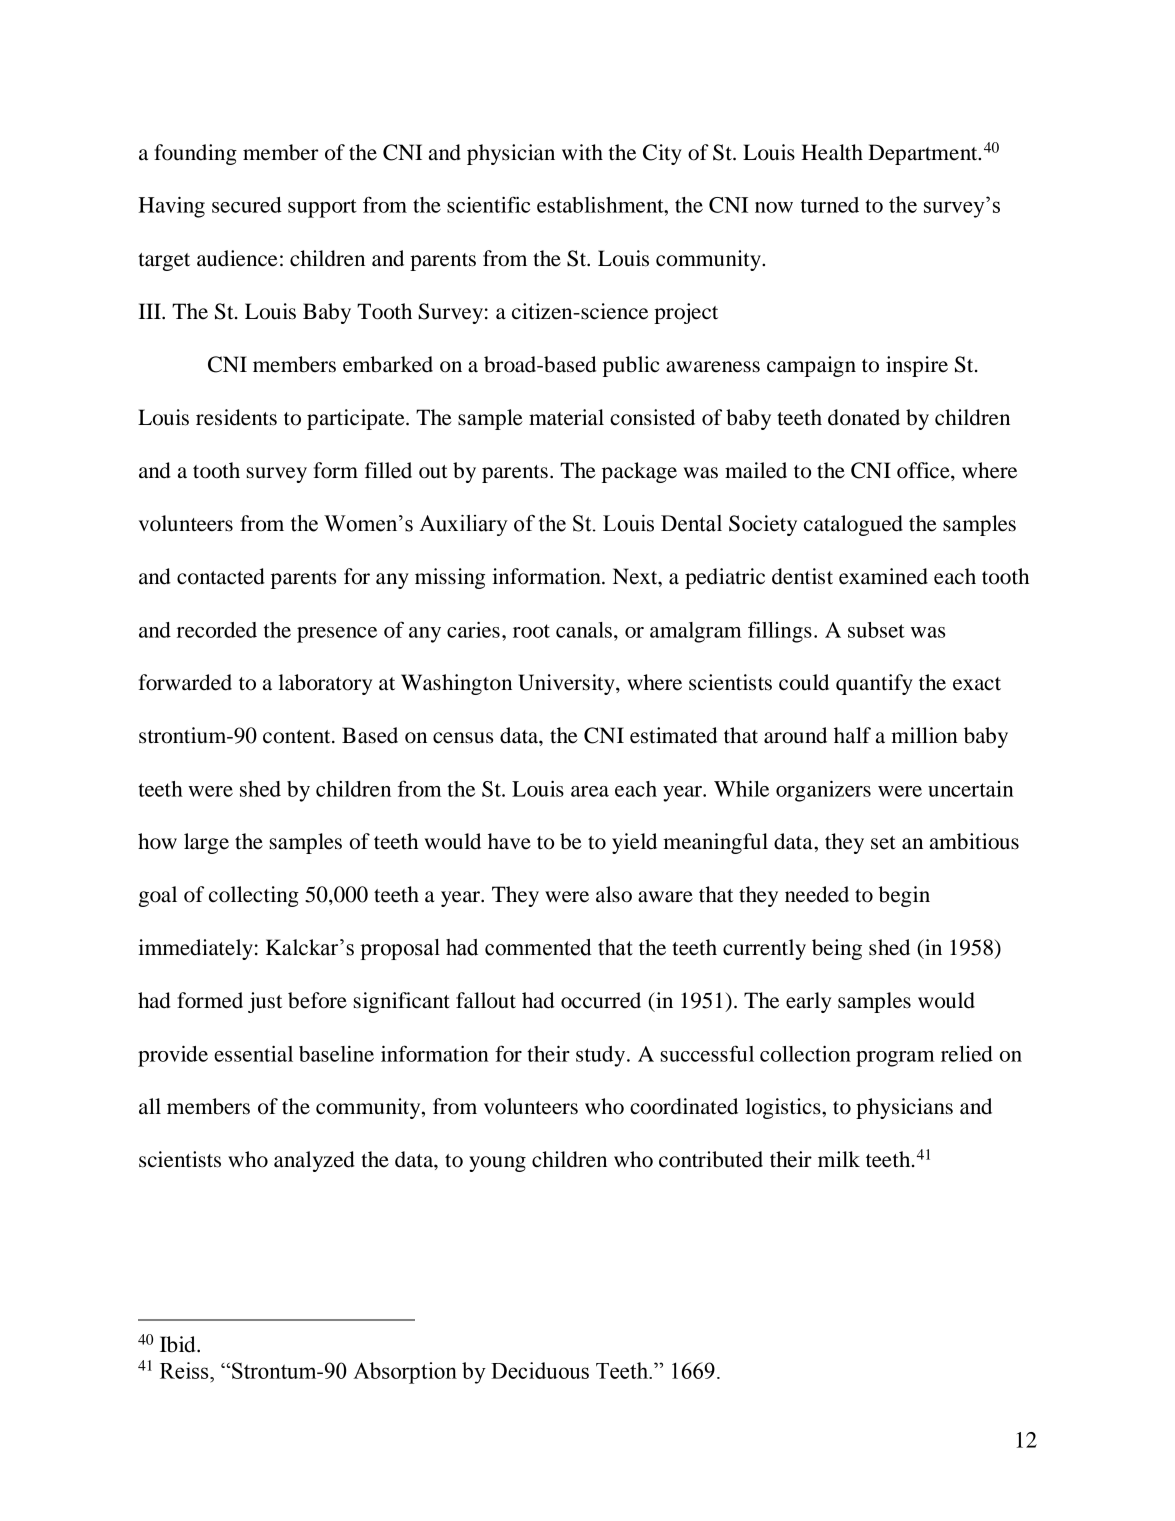 The image size is (1175, 1521). What do you see at coordinates (830, 205) in the document?
I see `turned` at bounding box center [830, 205].
